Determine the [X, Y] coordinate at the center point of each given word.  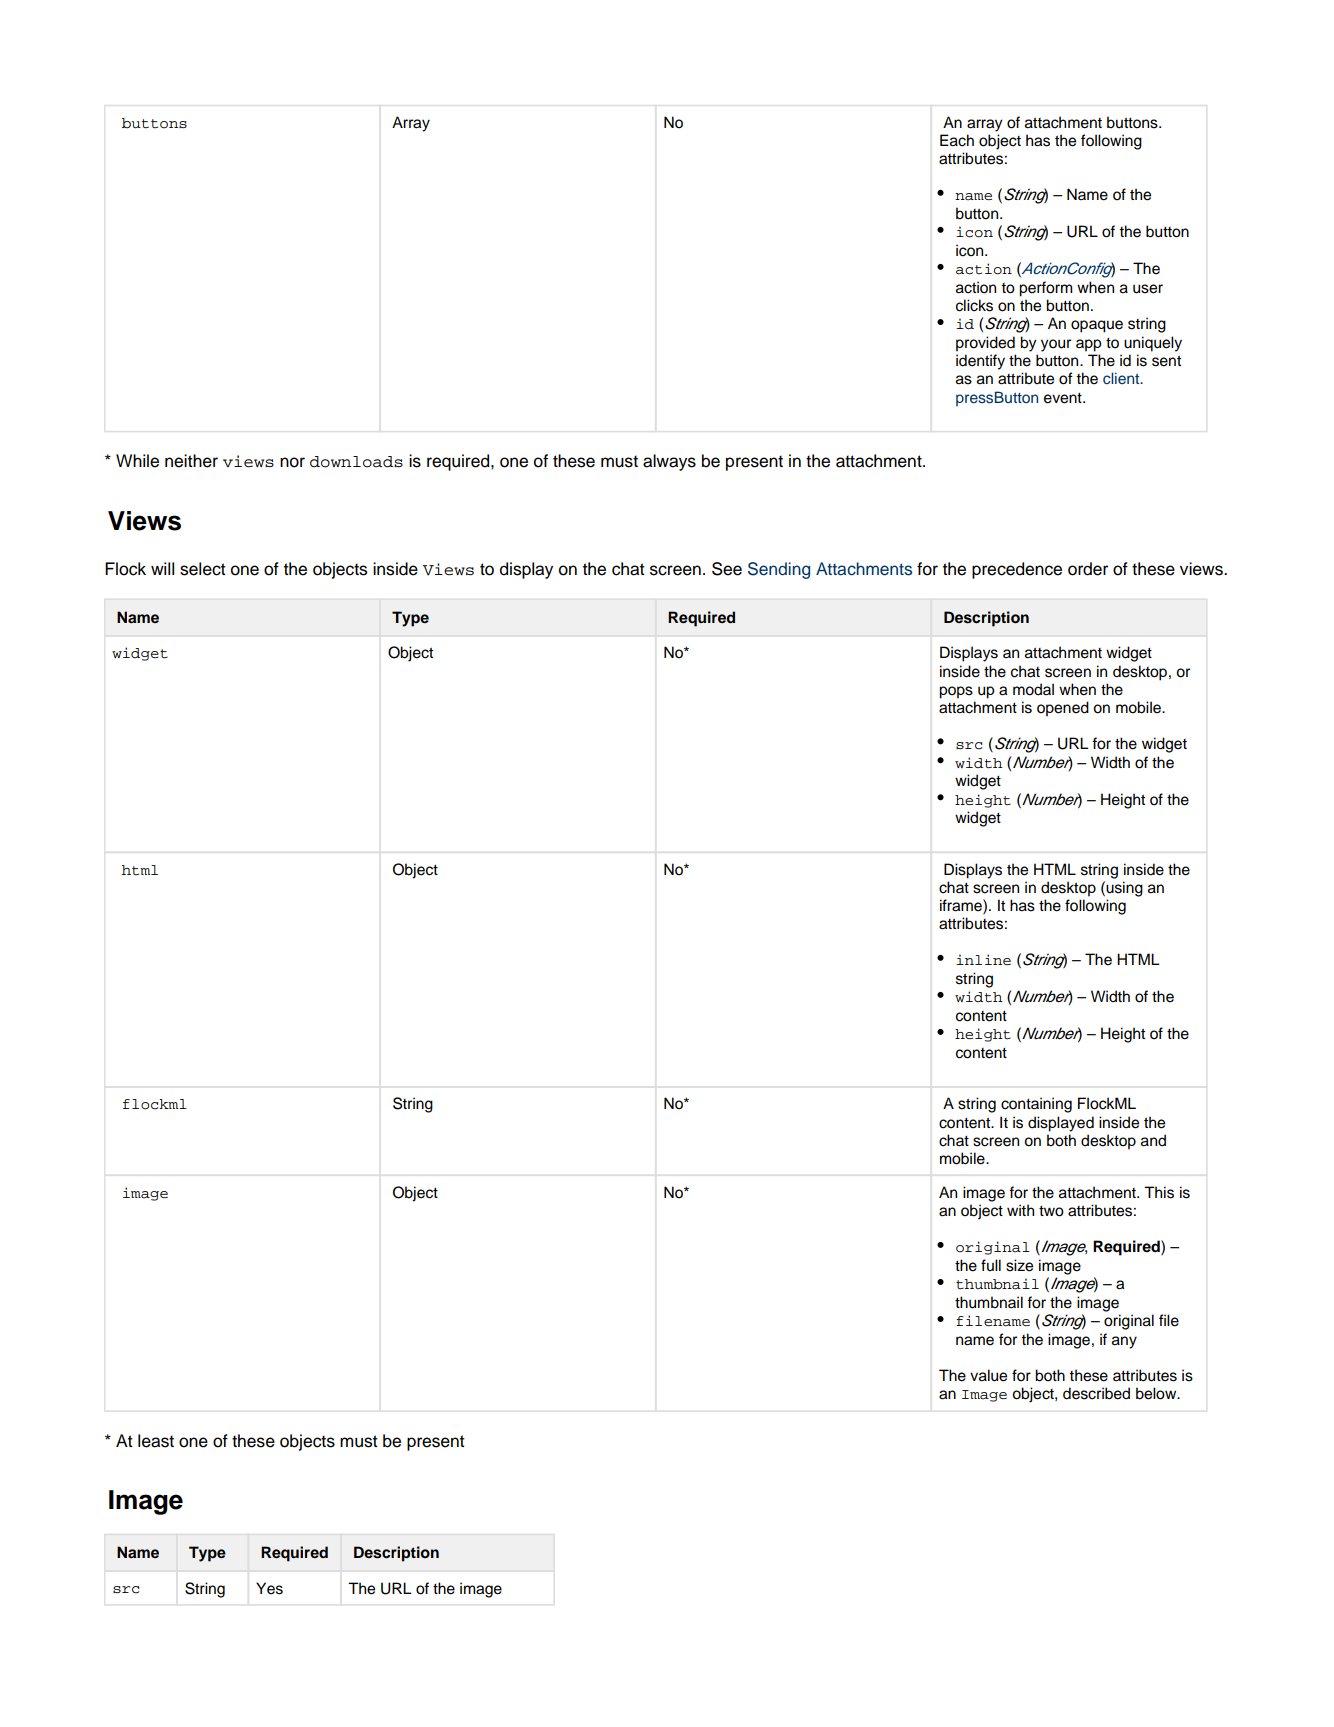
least [156, 1441]
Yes [269, 1588]
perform [1045, 289]
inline [983, 959]
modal [1033, 689]
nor [292, 462]
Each [957, 140]
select [203, 569]
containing [1036, 1105]
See [727, 569]
